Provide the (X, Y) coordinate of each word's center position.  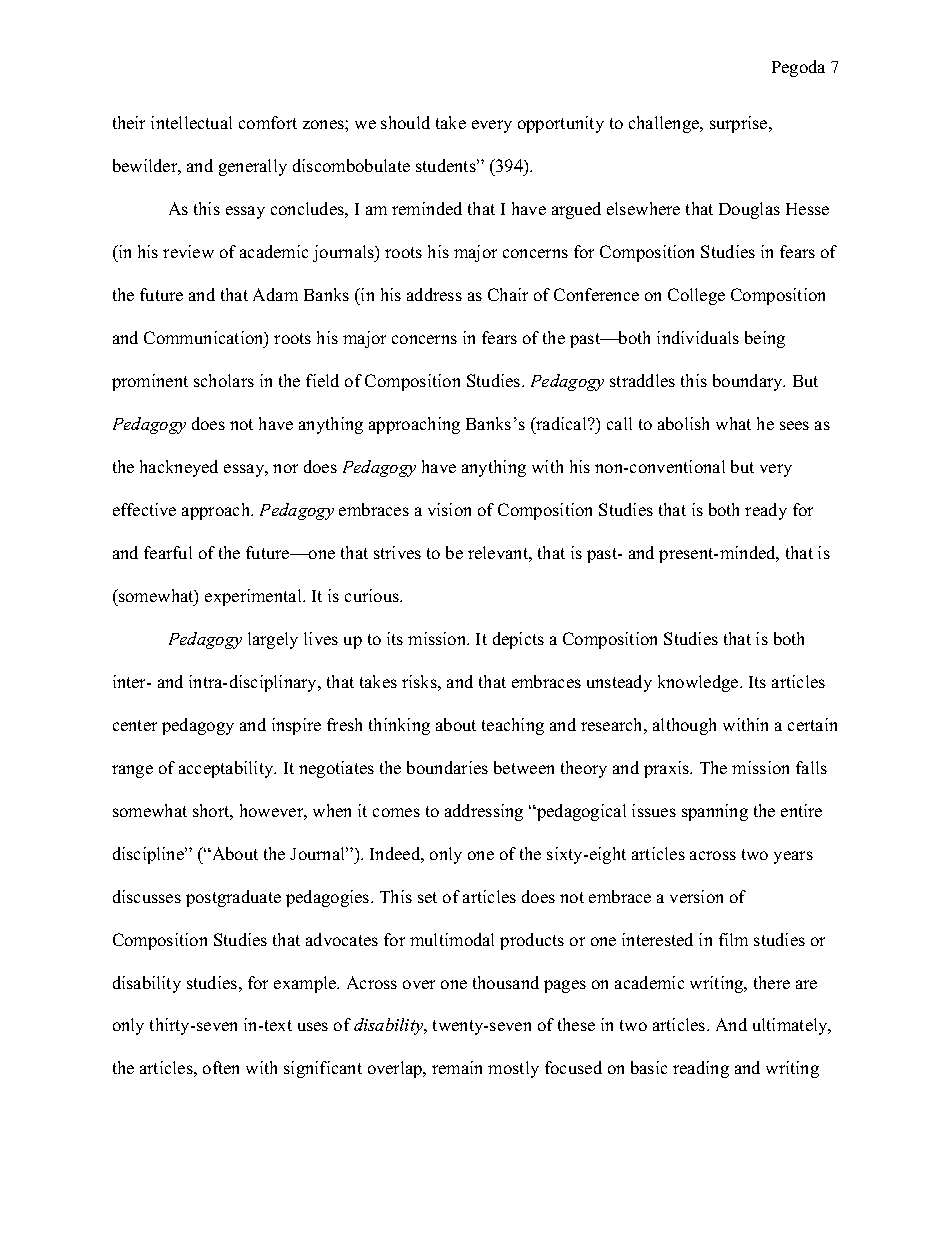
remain (457, 1067)
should (405, 122)
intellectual (191, 122)
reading (701, 1069)
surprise (740, 124)
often (221, 1067)
